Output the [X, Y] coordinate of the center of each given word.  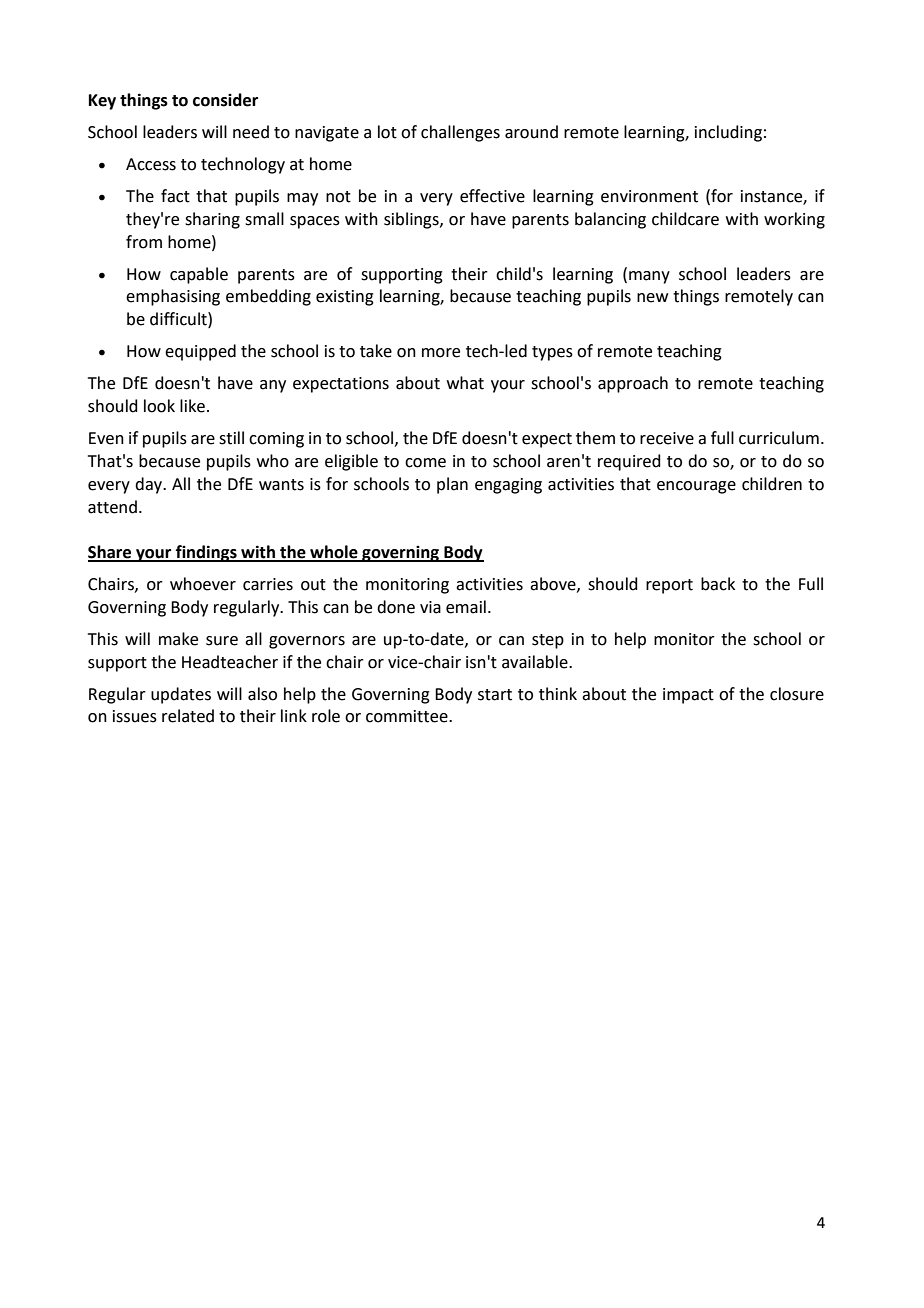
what [465, 383]
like [192, 406]
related [188, 716]
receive [667, 438]
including [728, 133]
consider [225, 100]
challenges [460, 133]
